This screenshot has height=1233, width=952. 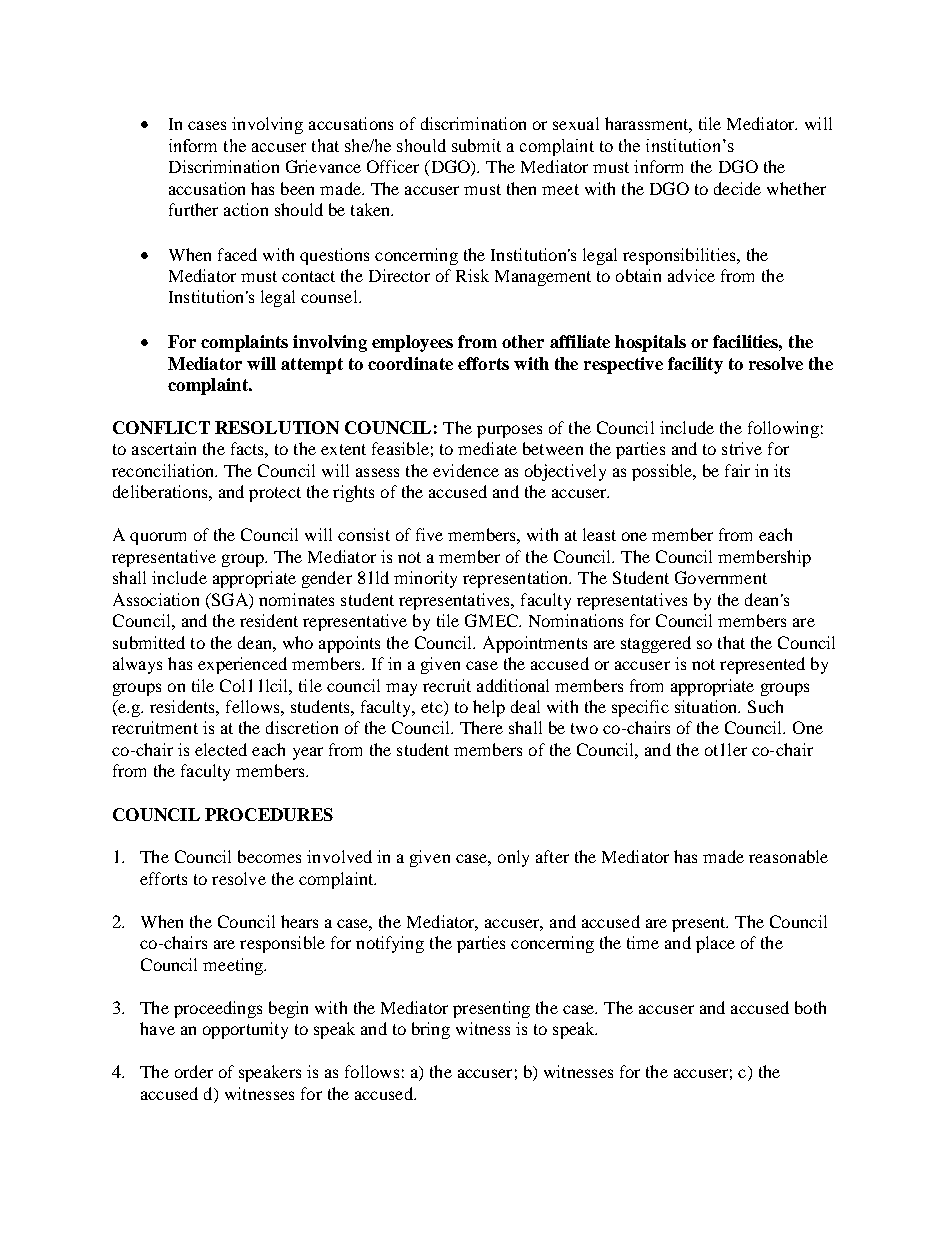 What do you see at coordinates (487, 448) in the screenshot?
I see `mediate` at bounding box center [487, 448].
